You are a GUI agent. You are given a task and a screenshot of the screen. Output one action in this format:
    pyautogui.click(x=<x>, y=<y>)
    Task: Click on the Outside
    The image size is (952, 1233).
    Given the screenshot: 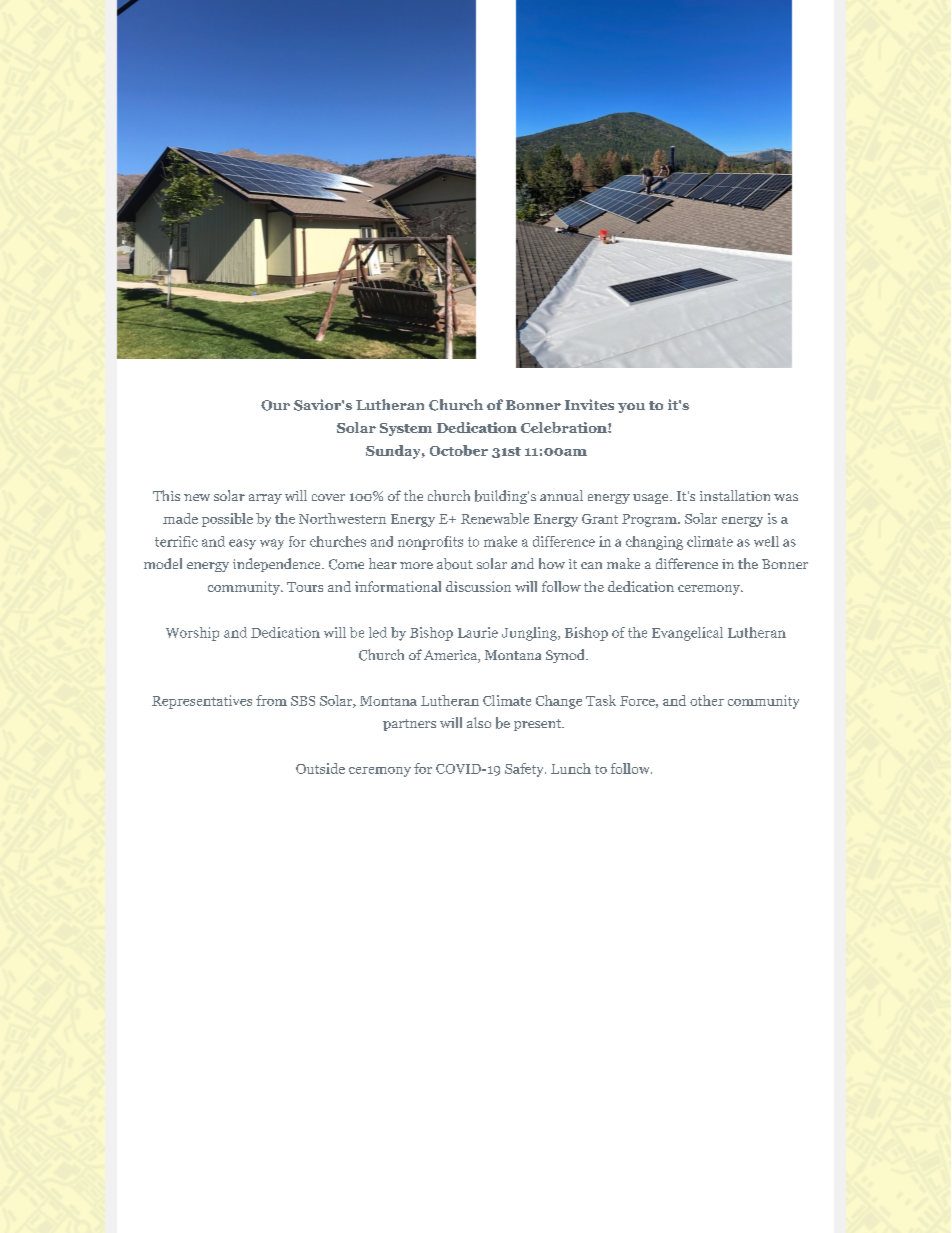 What is the action you would take?
    pyautogui.click(x=320, y=768)
